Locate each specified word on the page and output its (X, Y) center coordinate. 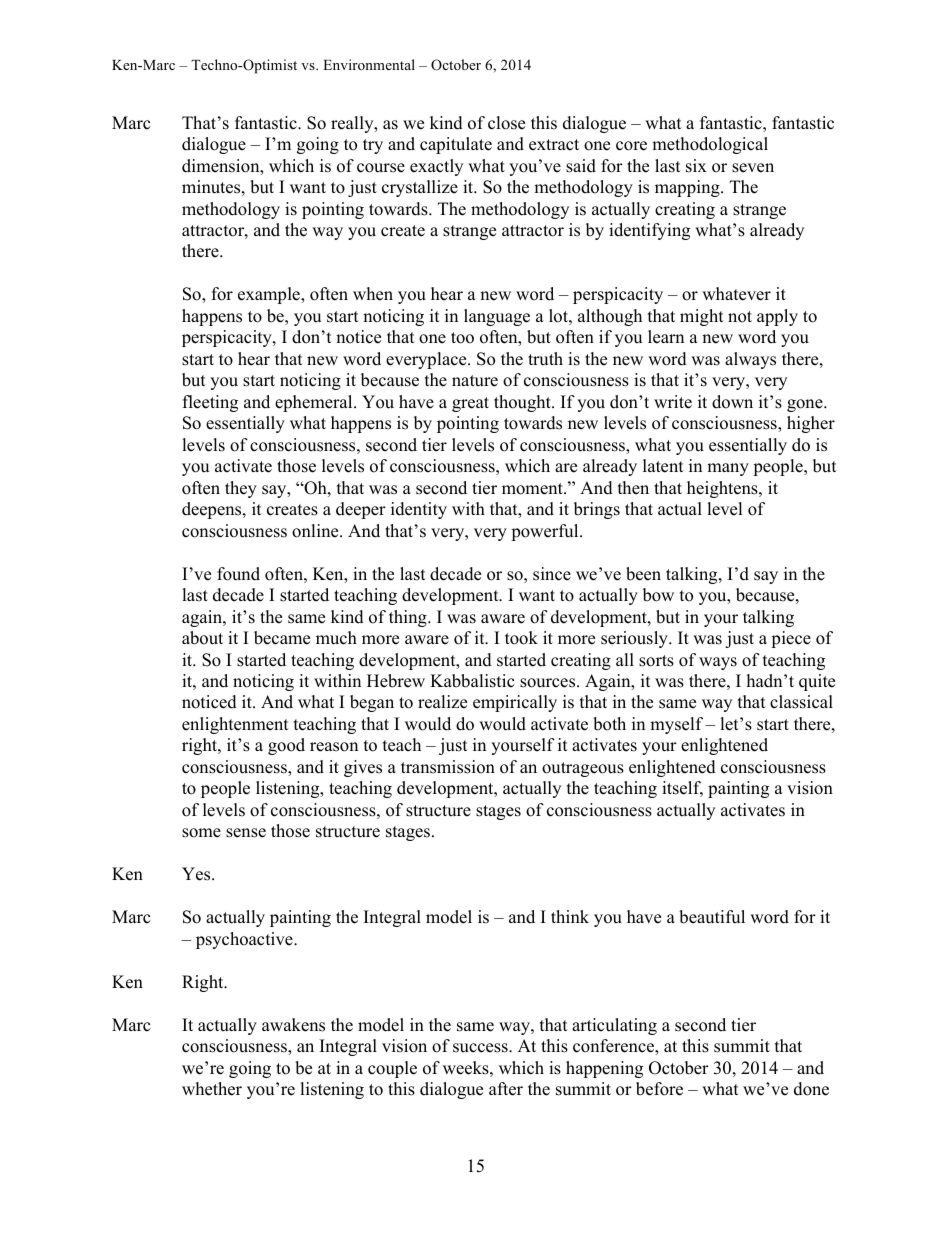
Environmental (369, 64)
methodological (710, 145)
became (282, 638)
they (241, 489)
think (570, 916)
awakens (293, 1025)
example (270, 295)
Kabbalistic (472, 681)
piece (791, 639)
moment (533, 489)
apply (777, 317)
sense (246, 833)
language (497, 317)
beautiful (712, 917)
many (728, 469)
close (506, 123)
